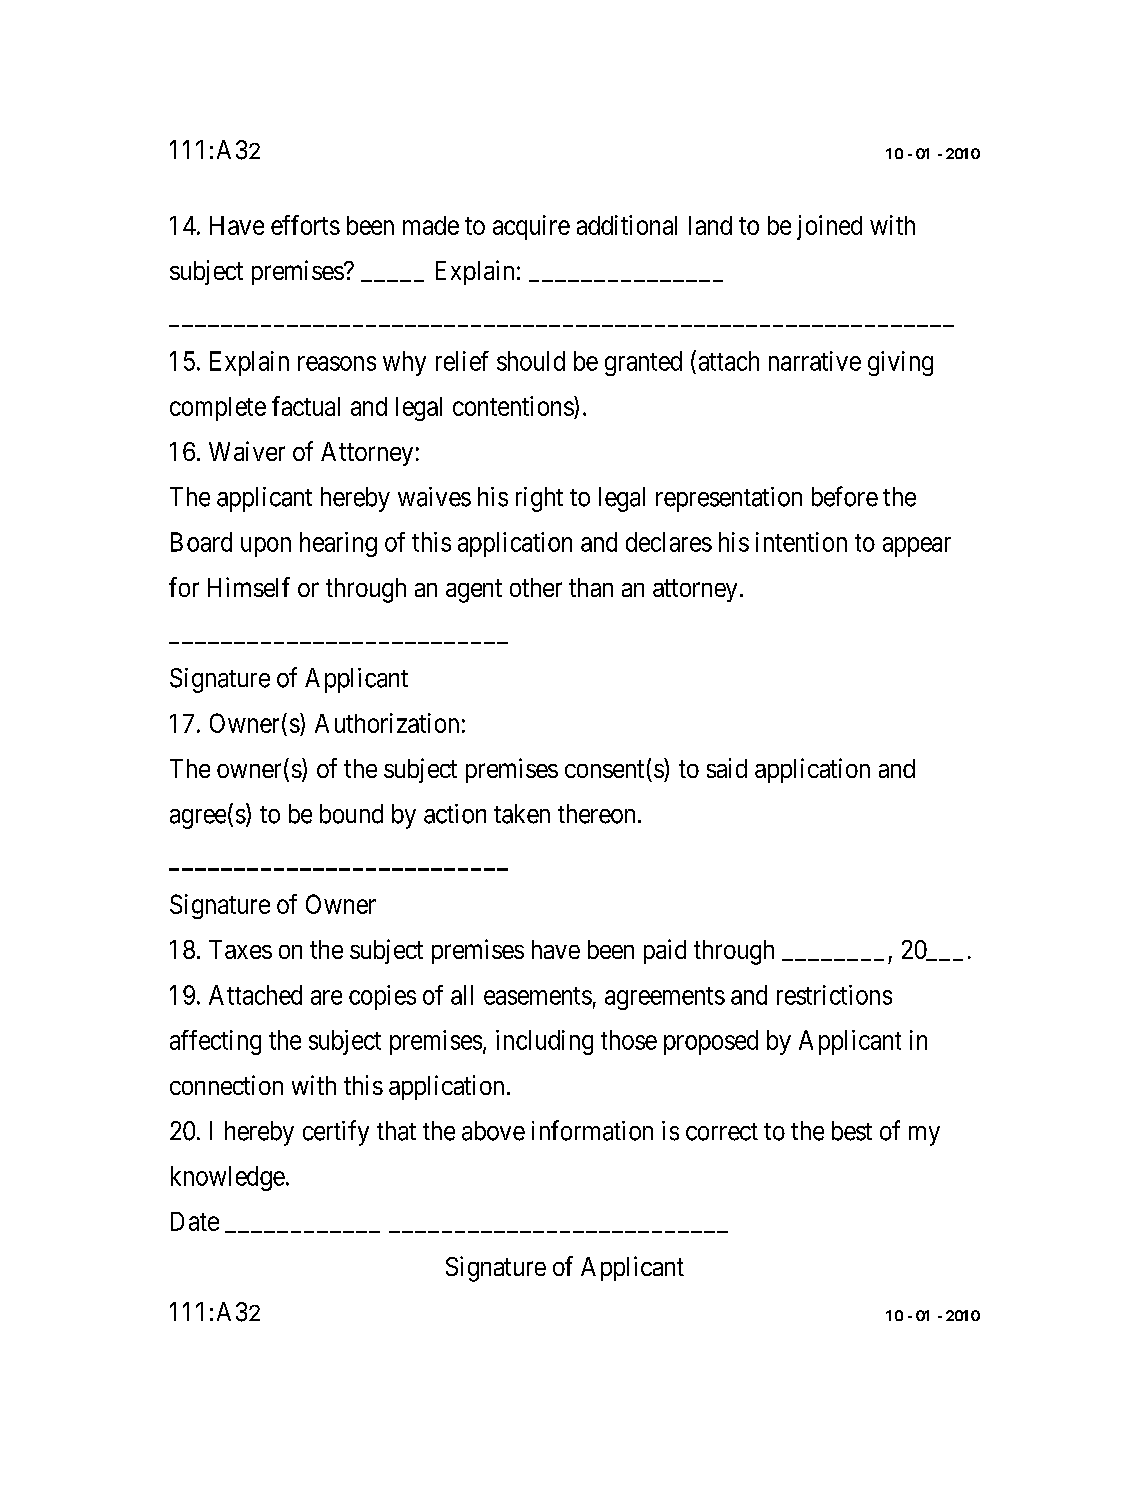 The image size is (1148, 1485). What do you see at coordinates (852, 1131) in the page?
I see `best` at bounding box center [852, 1131].
